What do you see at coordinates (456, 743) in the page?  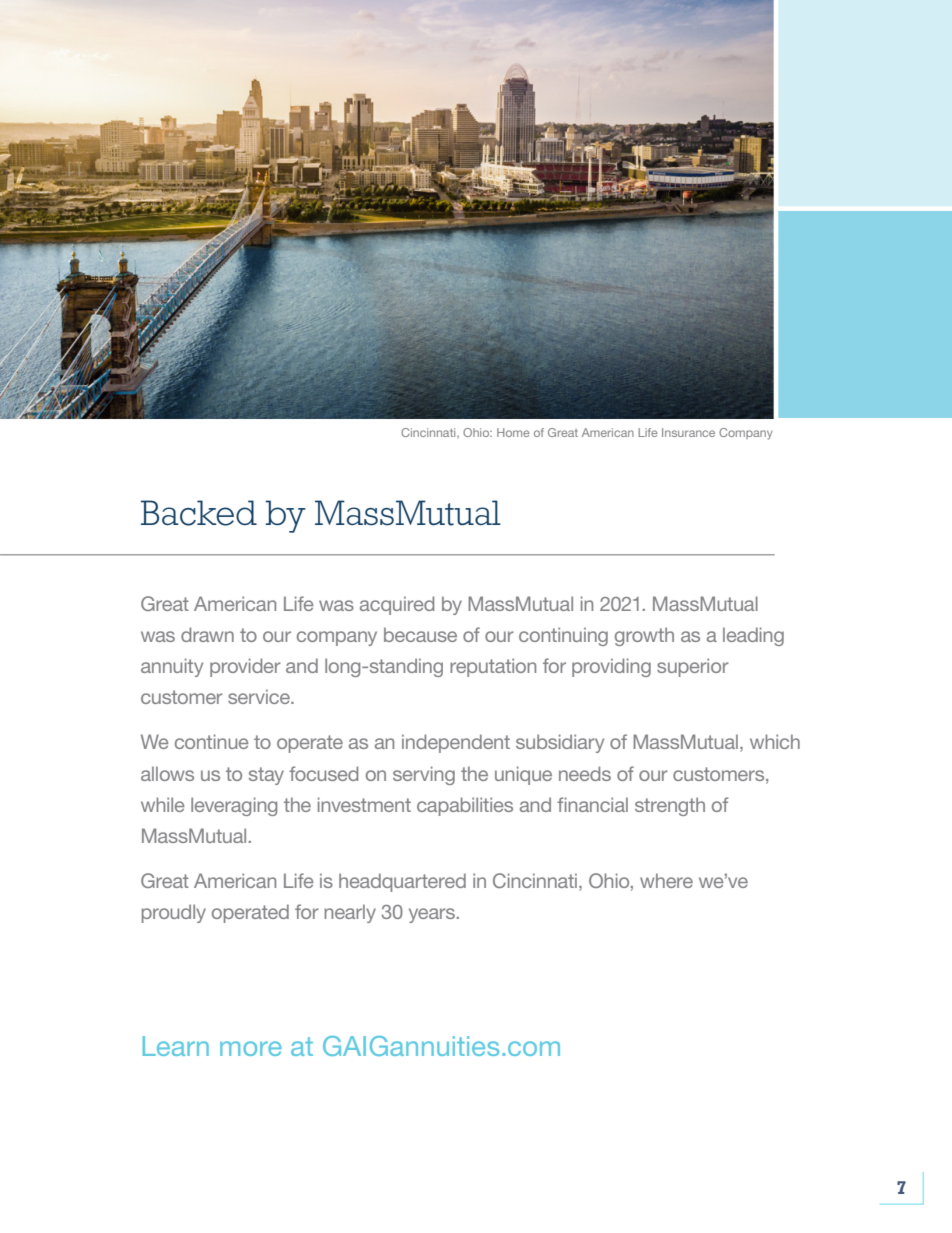 I see `independent` at bounding box center [456, 743].
